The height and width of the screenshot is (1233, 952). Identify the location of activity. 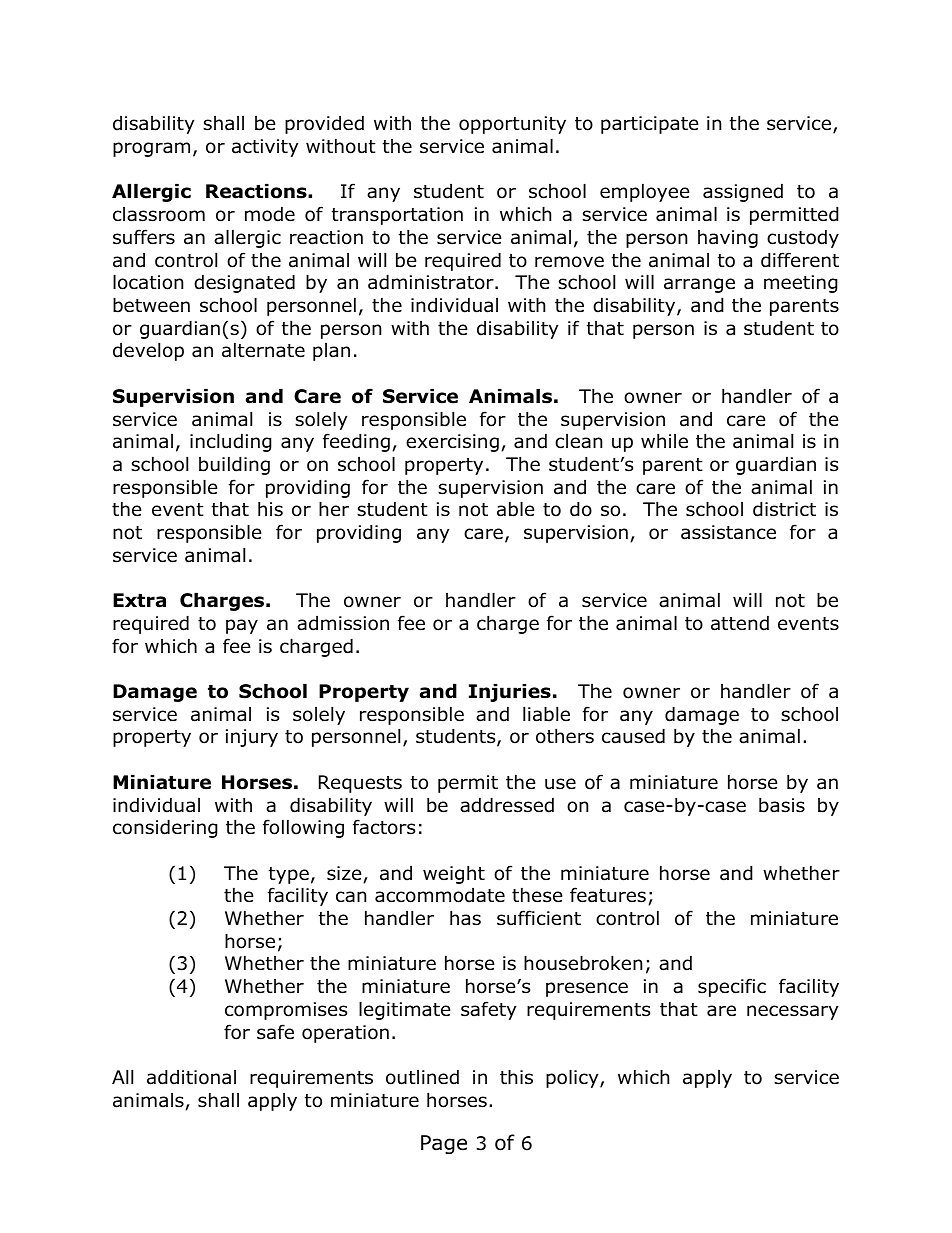
(265, 148).
